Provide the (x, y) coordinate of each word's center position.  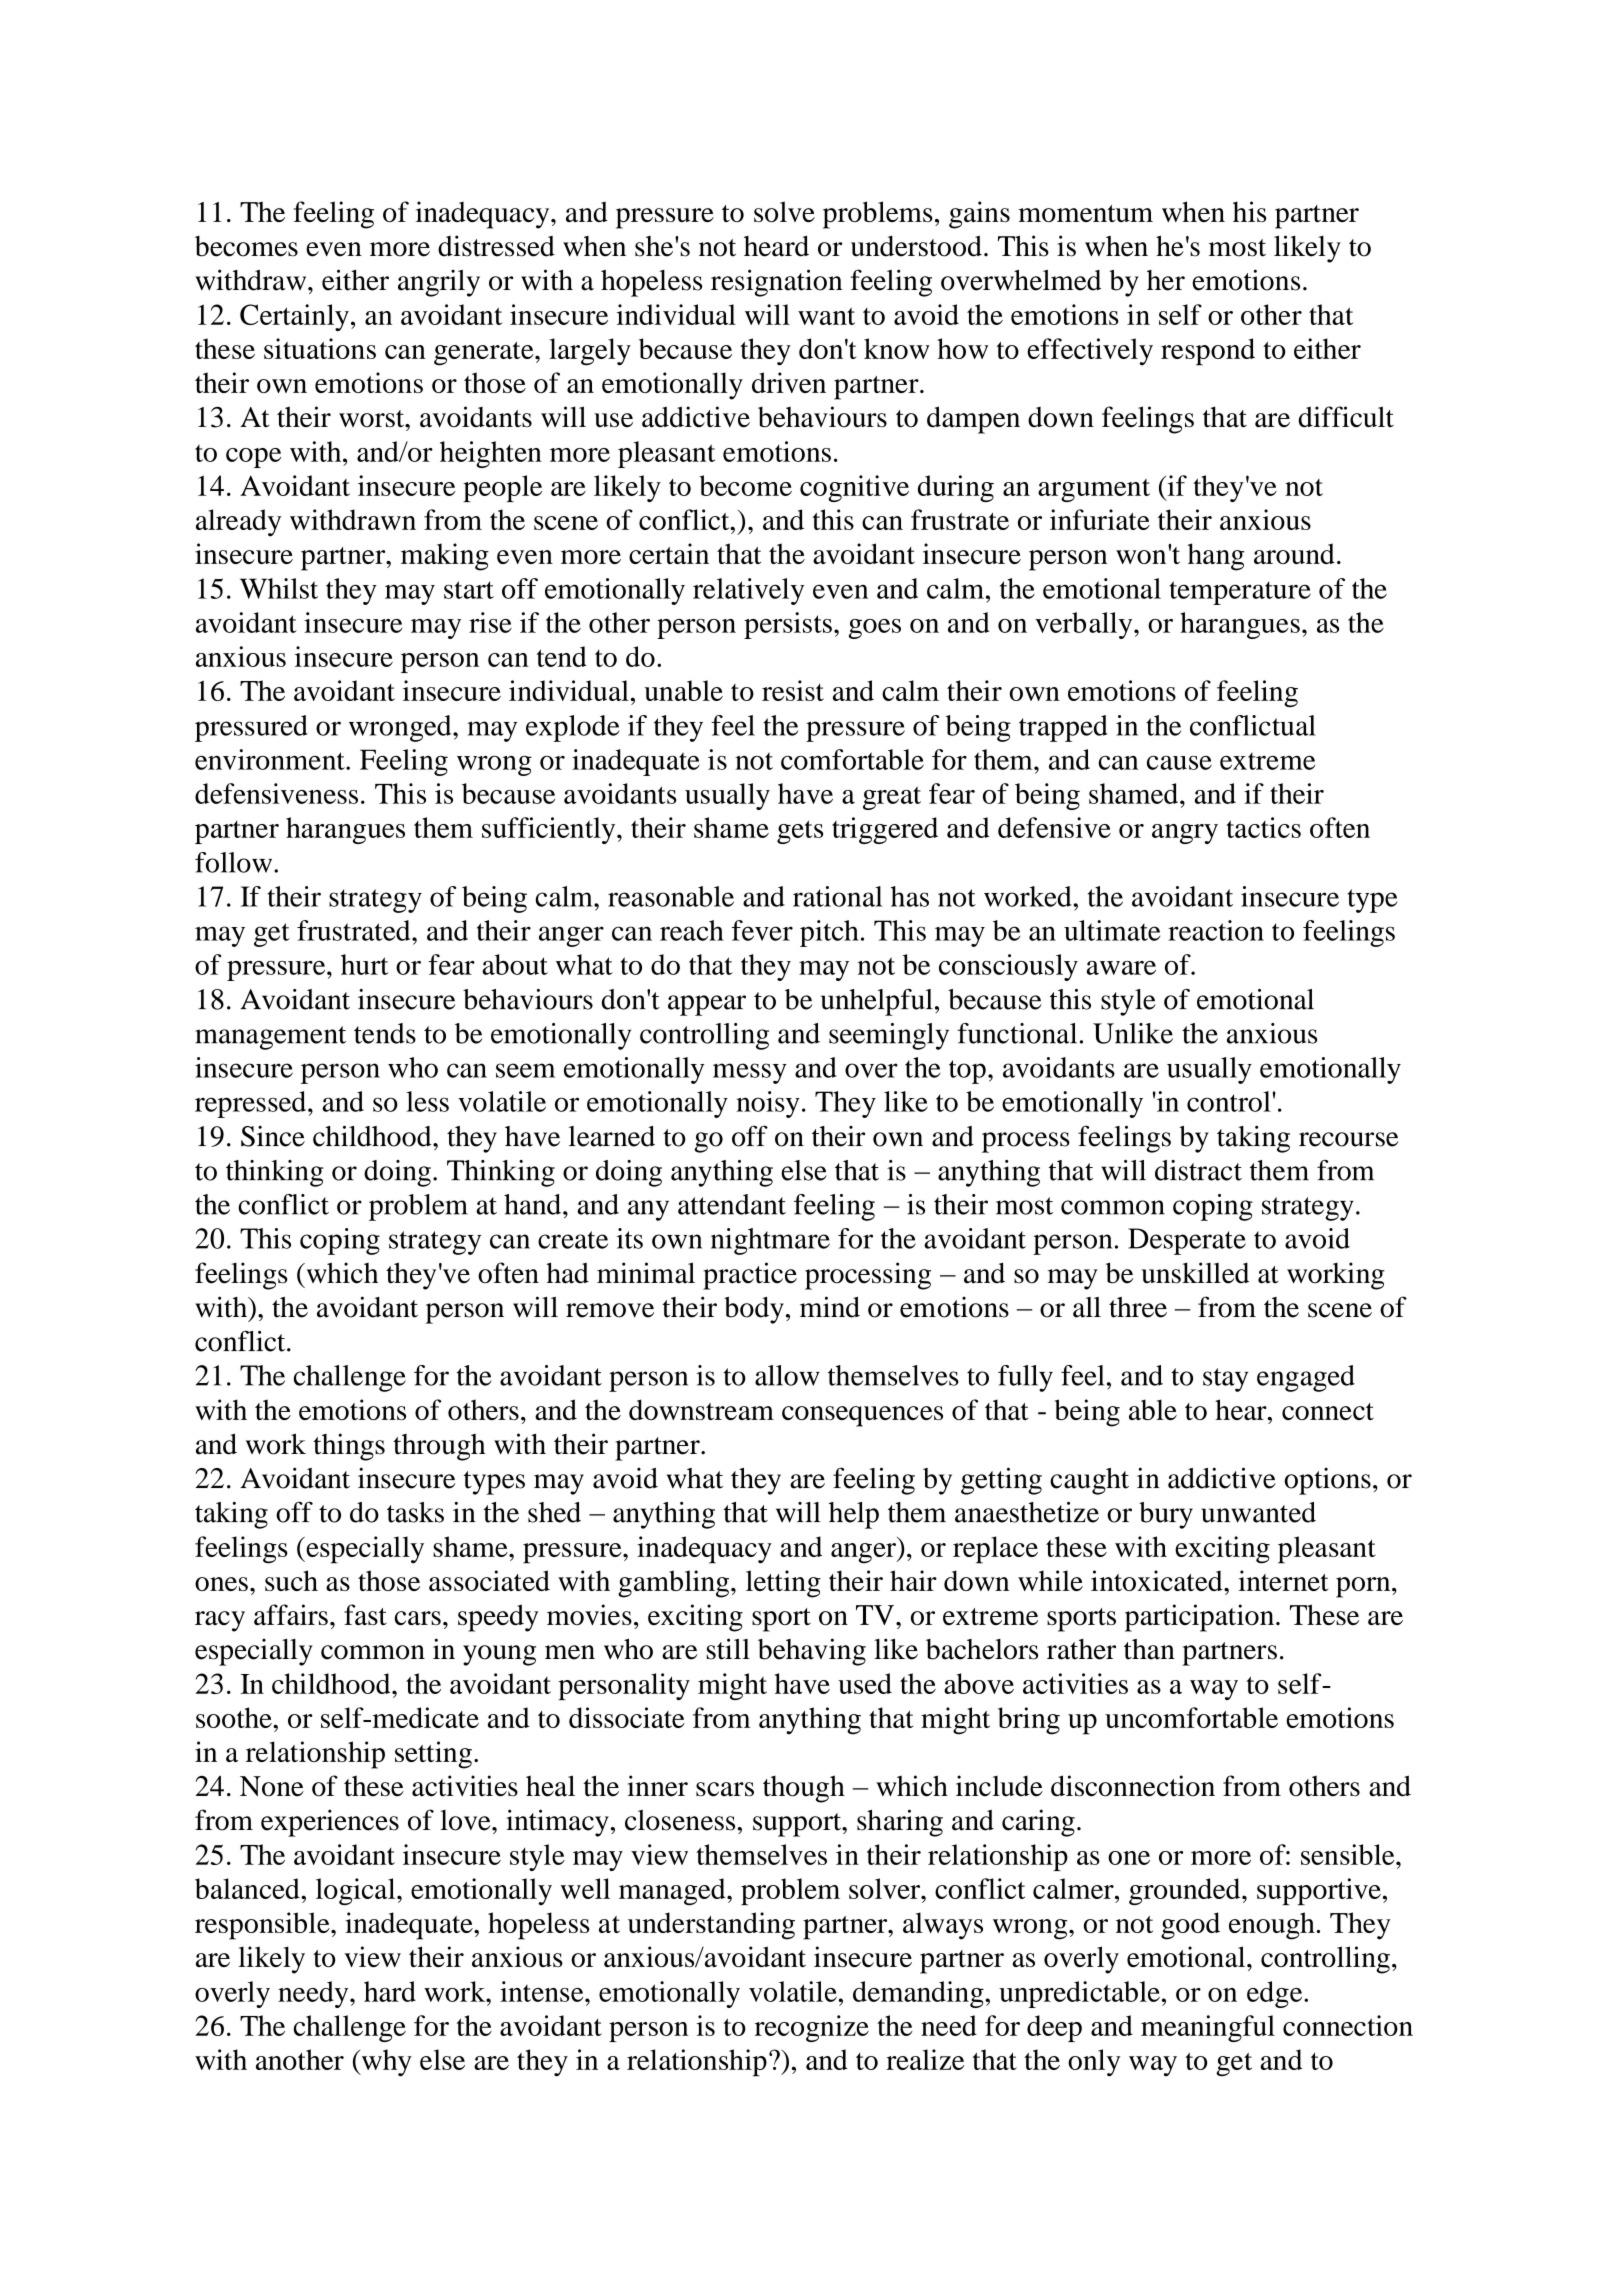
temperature (1240, 593)
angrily (439, 283)
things (349, 1447)
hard (390, 1991)
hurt (365, 964)
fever (762, 930)
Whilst (279, 588)
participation (1201, 1618)
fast (365, 1614)
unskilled (1195, 1273)
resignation (776, 283)
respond (1208, 352)
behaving (812, 1652)
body (754, 1310)
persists (788, 625)
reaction (1216, 930)
